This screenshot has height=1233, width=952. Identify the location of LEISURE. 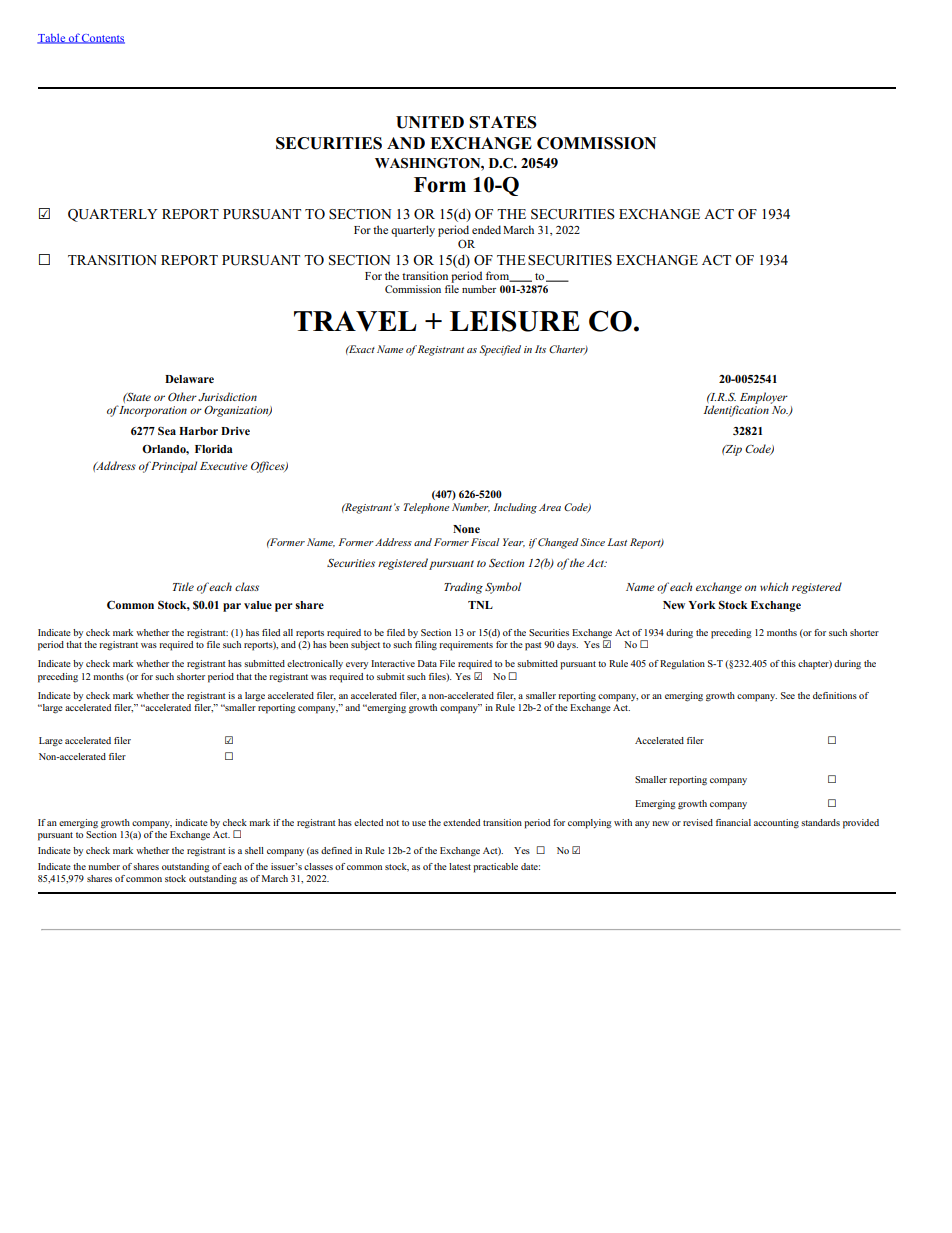
(515, 321).
